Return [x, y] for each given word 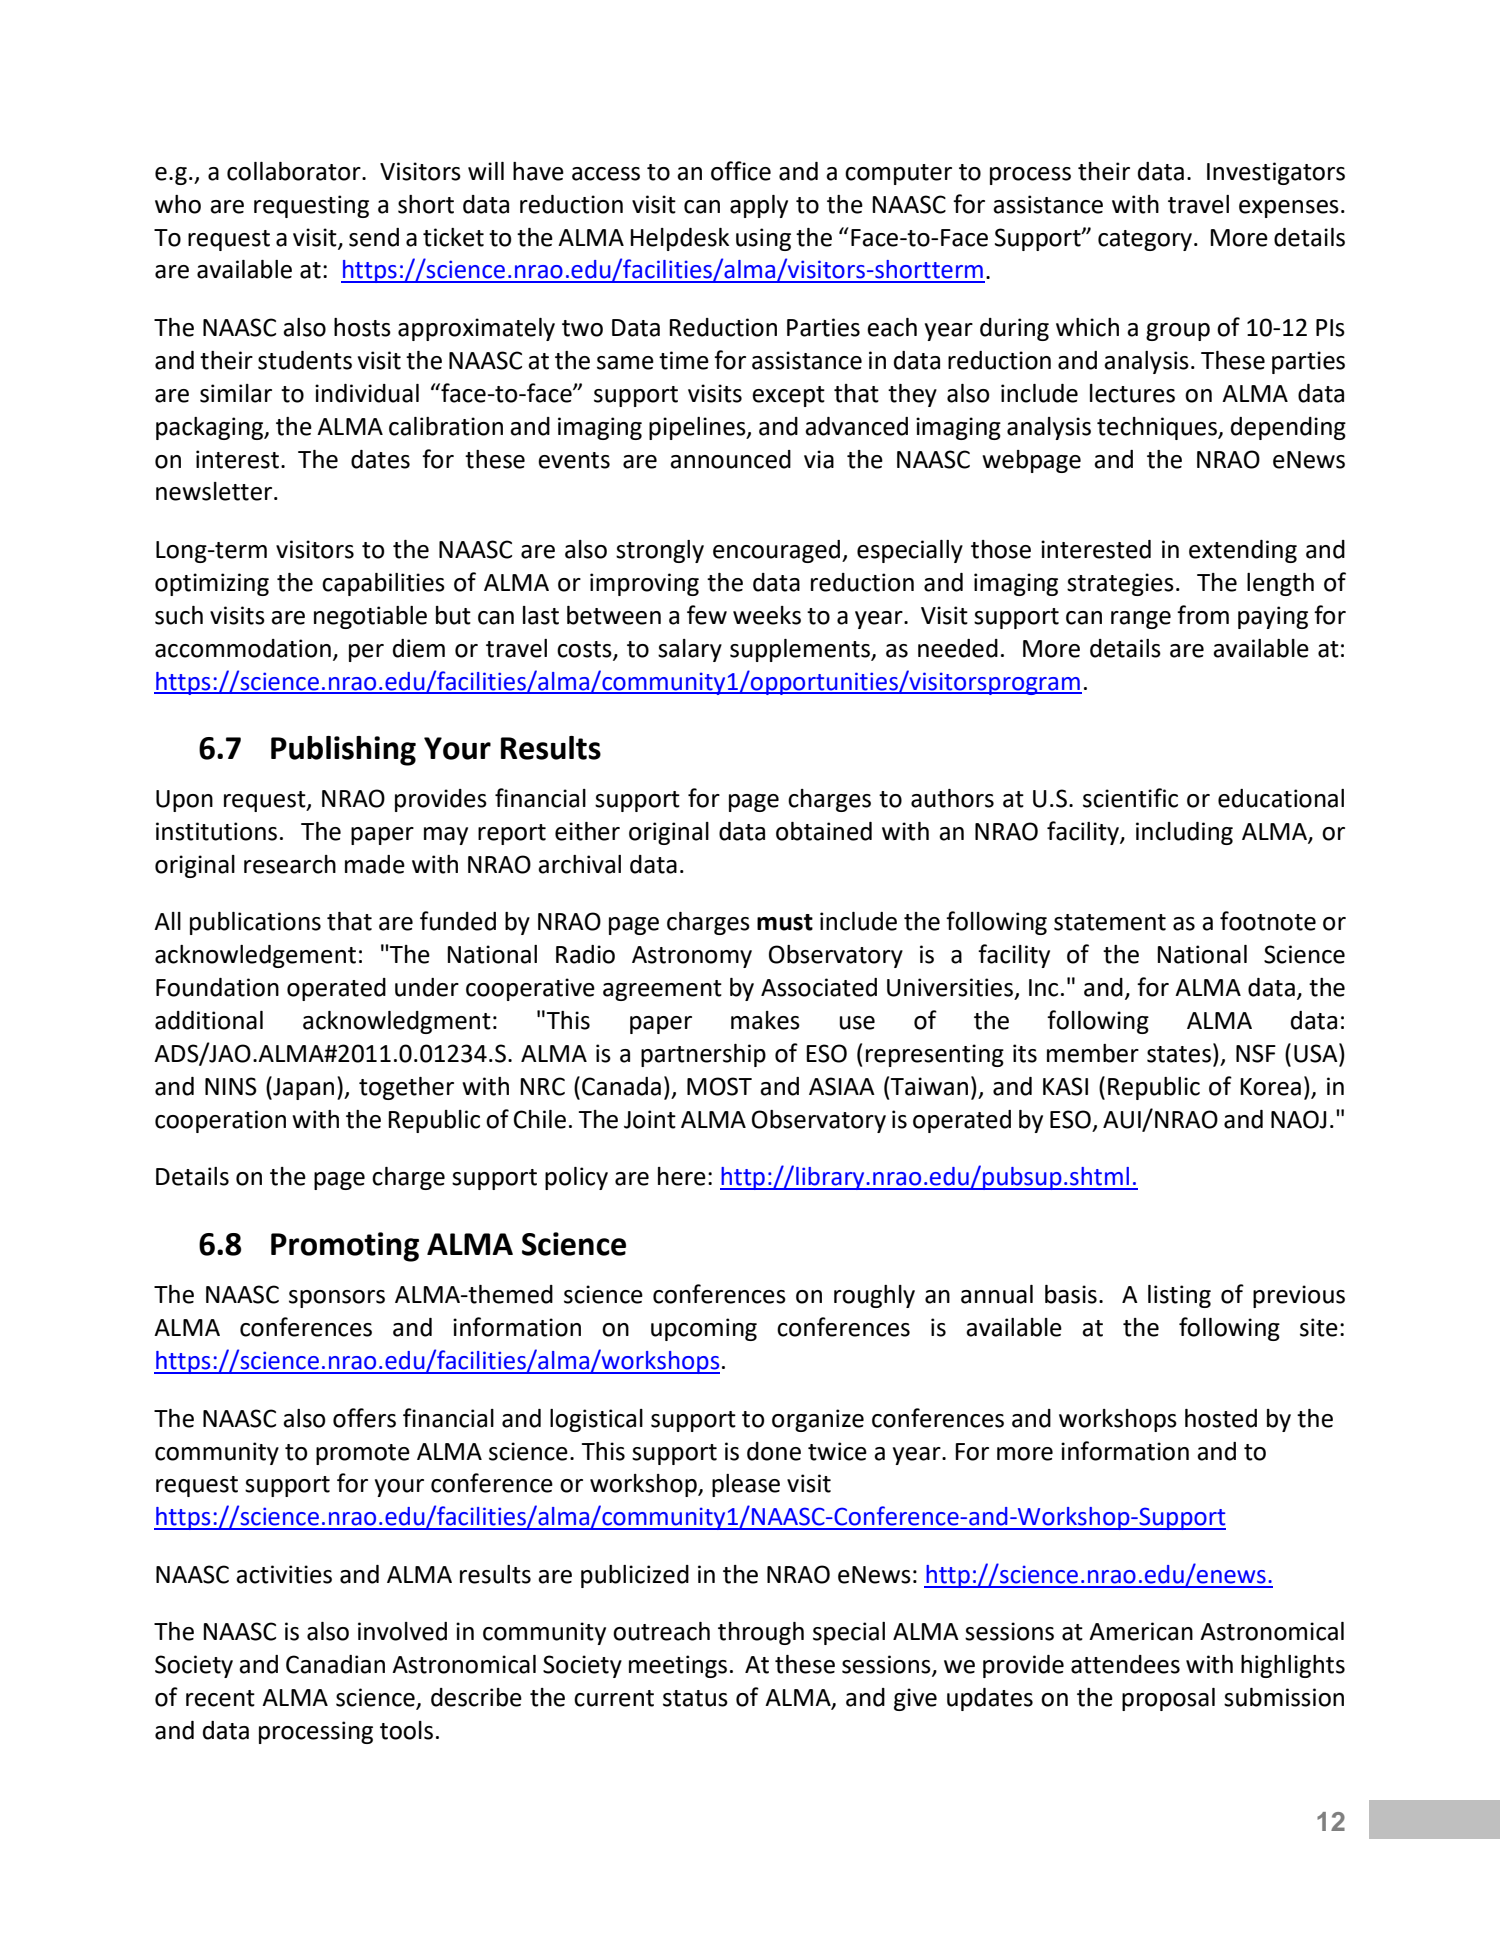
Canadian [335, 1664]
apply [759, 206]
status [695, 1698]
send [374, 237]
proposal [1168, 1699]
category [1146, 240]
